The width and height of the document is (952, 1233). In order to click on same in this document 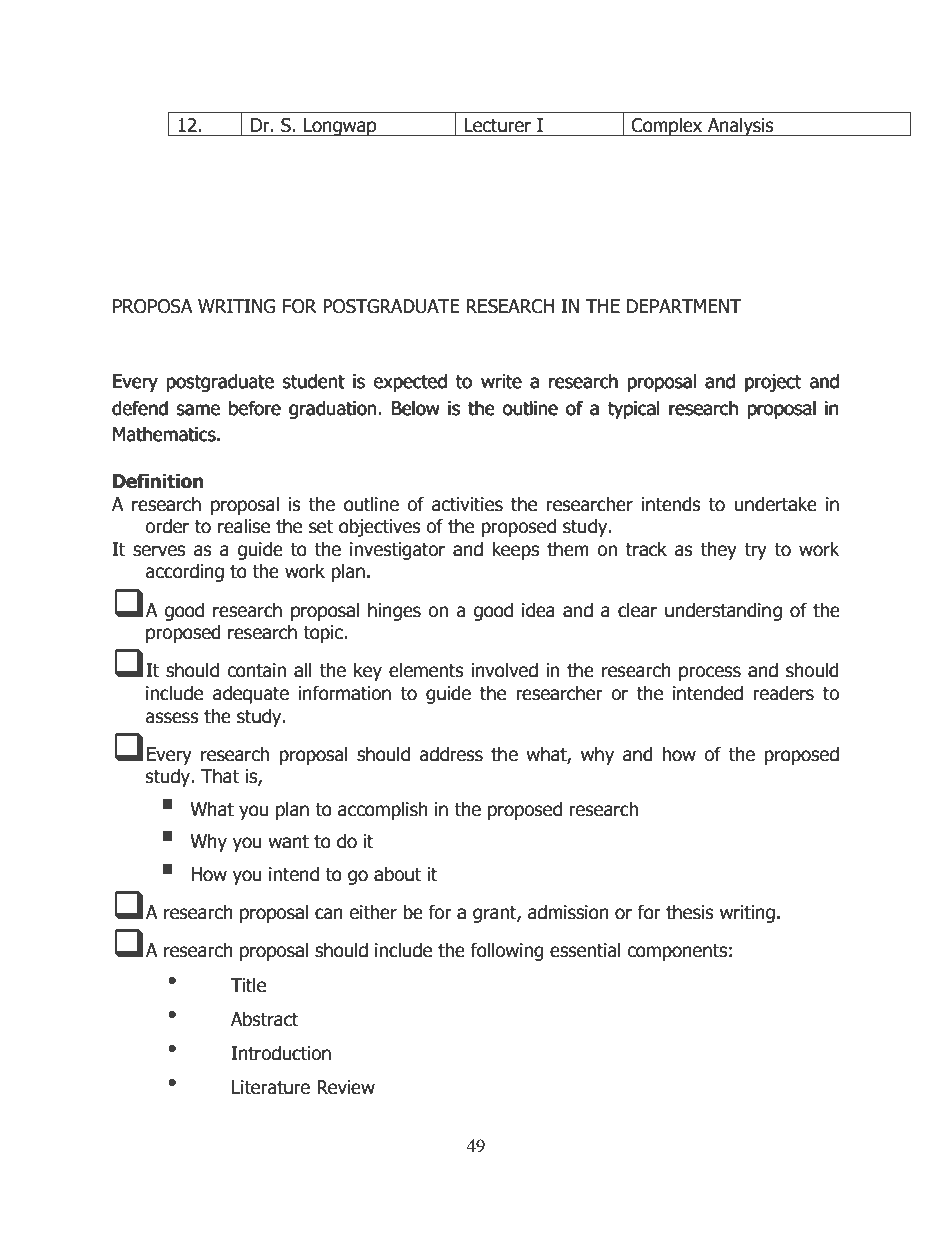, I will do `click(198, 410)`.
